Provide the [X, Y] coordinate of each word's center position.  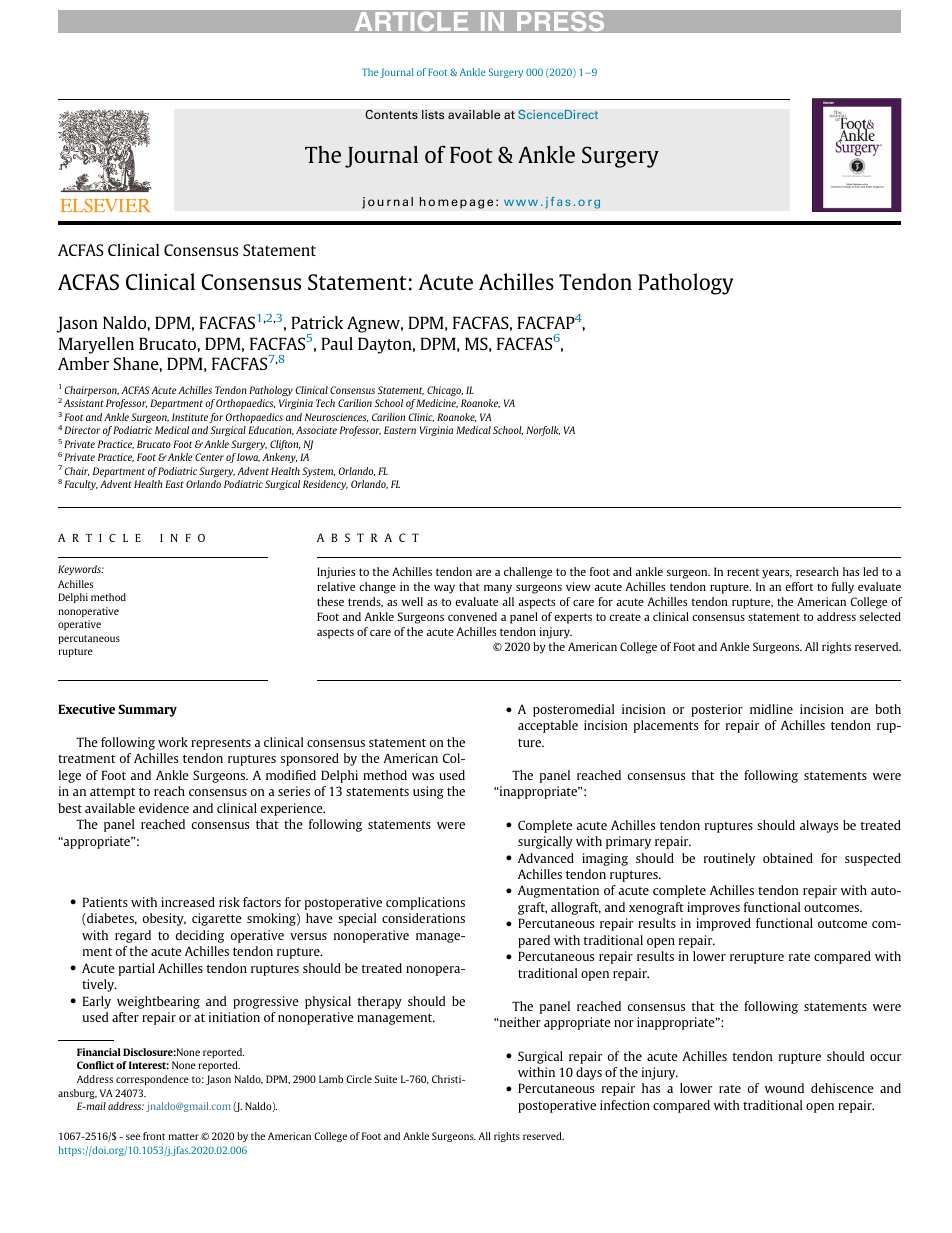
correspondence [152, 1080]
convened [472, 616]
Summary [147, 710]
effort [799, 586]
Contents [391, 114]
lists [433, 114]
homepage [456, 203]
